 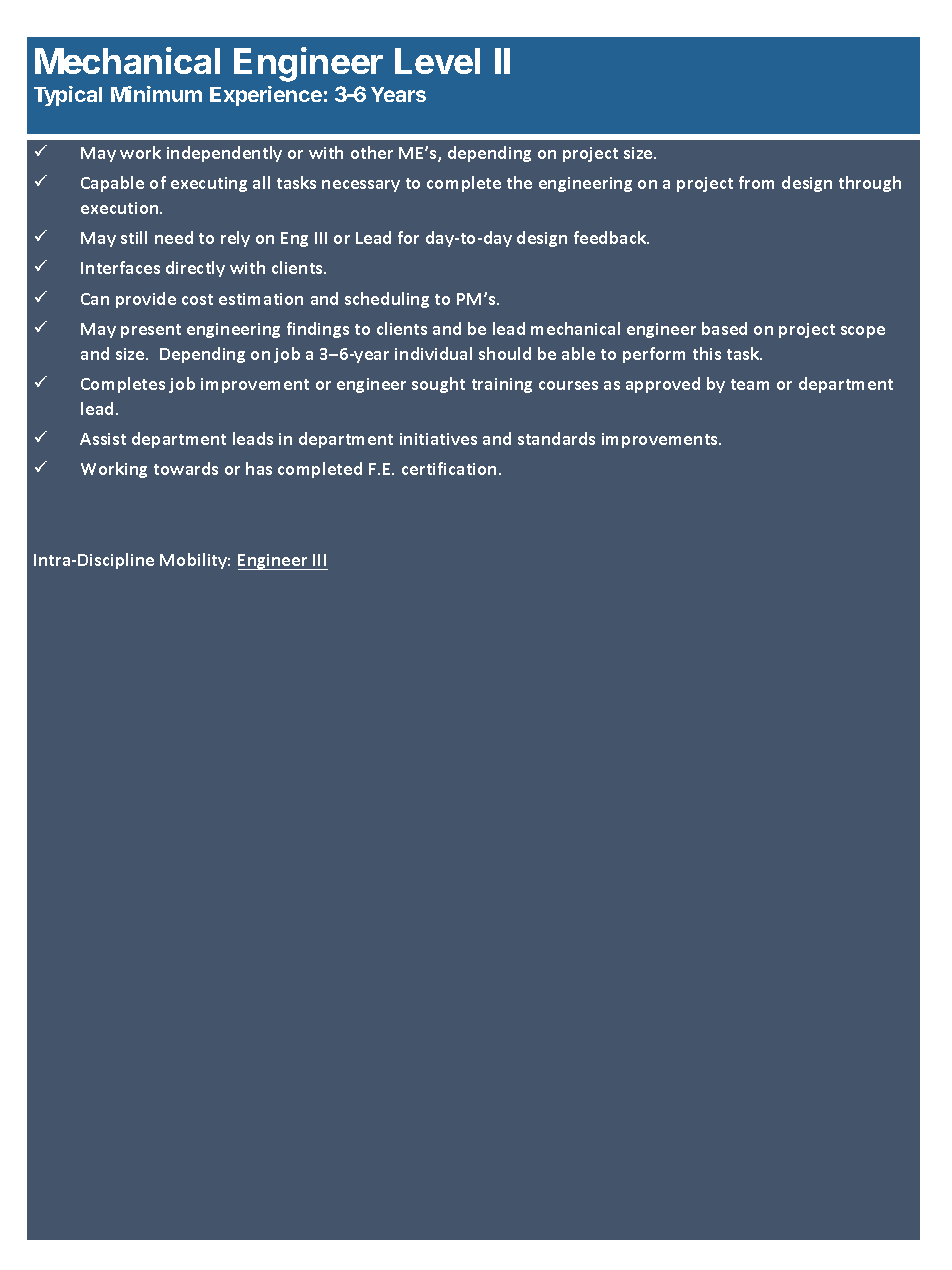 What do you see at coordinates (387, 300) in the document?
I see `scheduling` at bounding box center [387, 300].
